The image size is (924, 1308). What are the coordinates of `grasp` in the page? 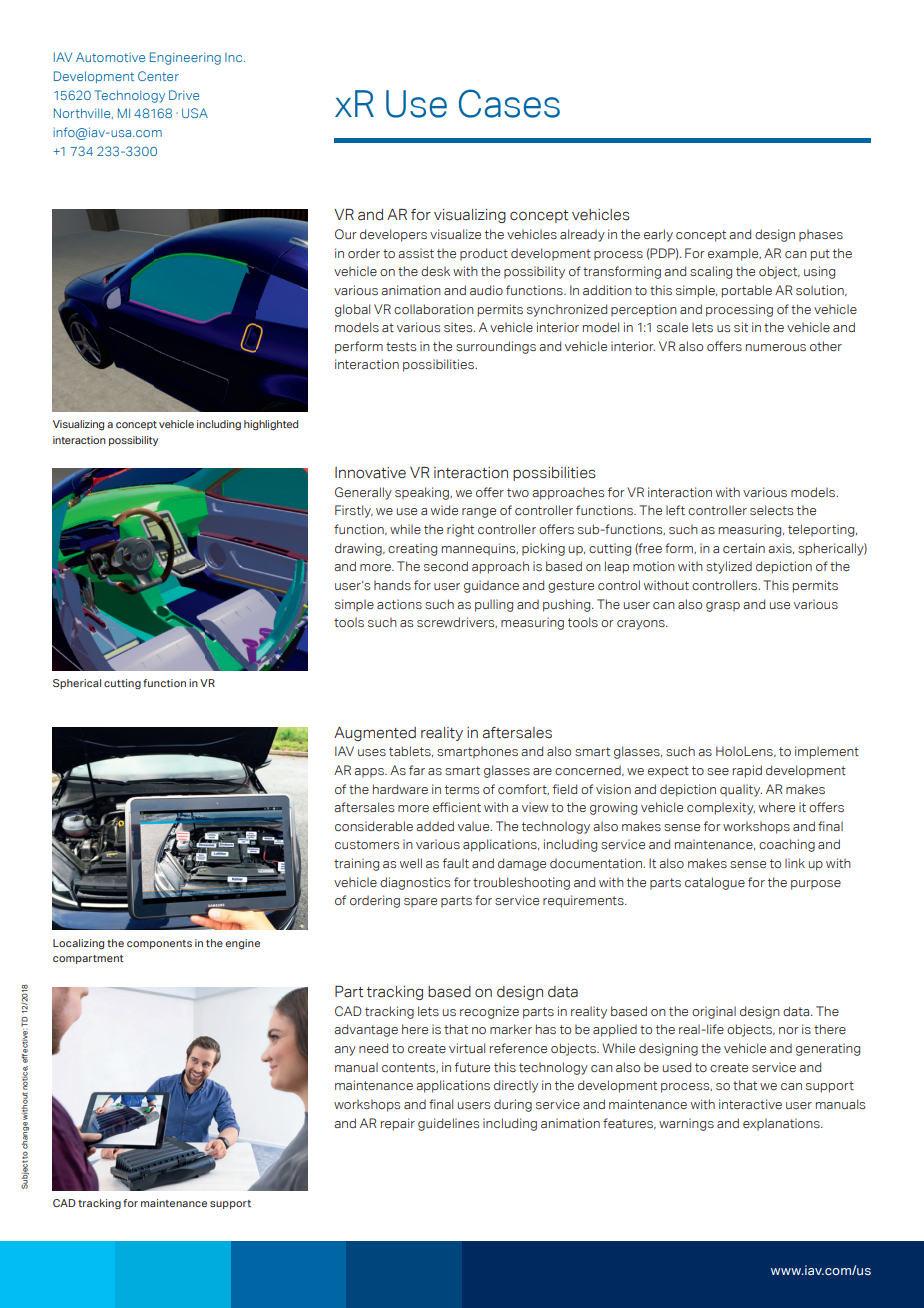 It's located at (723, 607).
